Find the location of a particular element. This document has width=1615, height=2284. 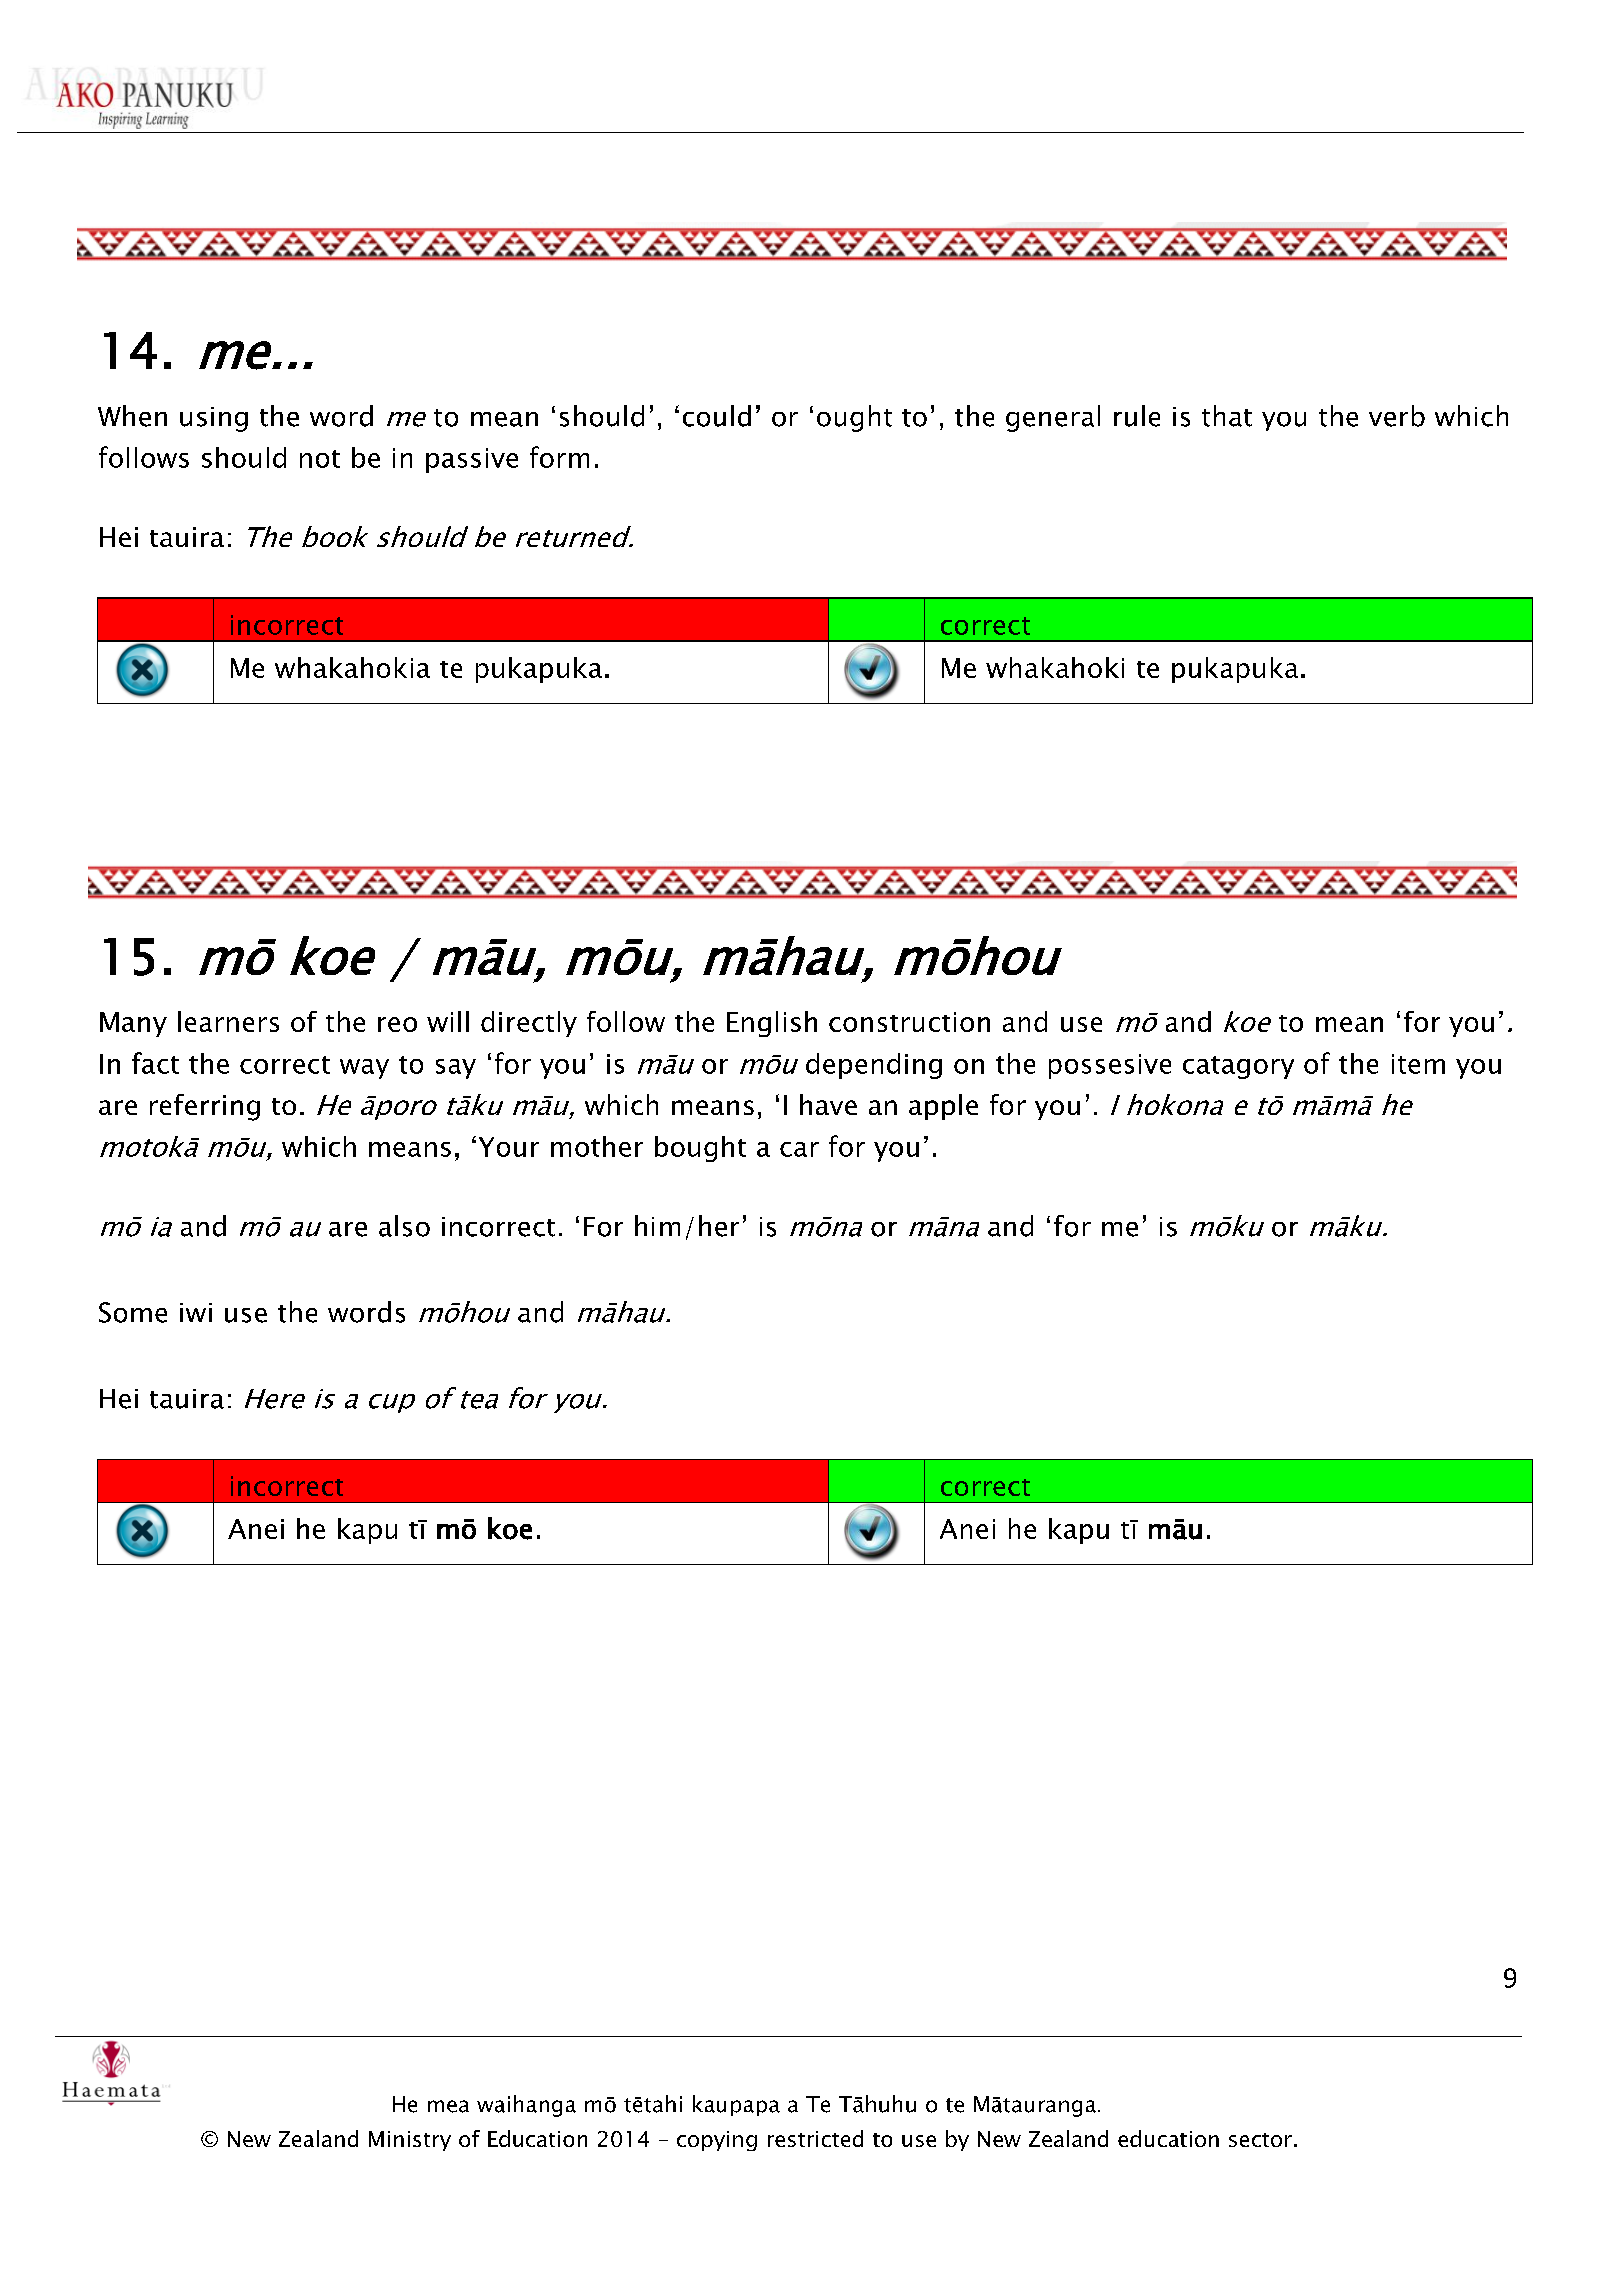

not is located at coordinates (320, 459).
